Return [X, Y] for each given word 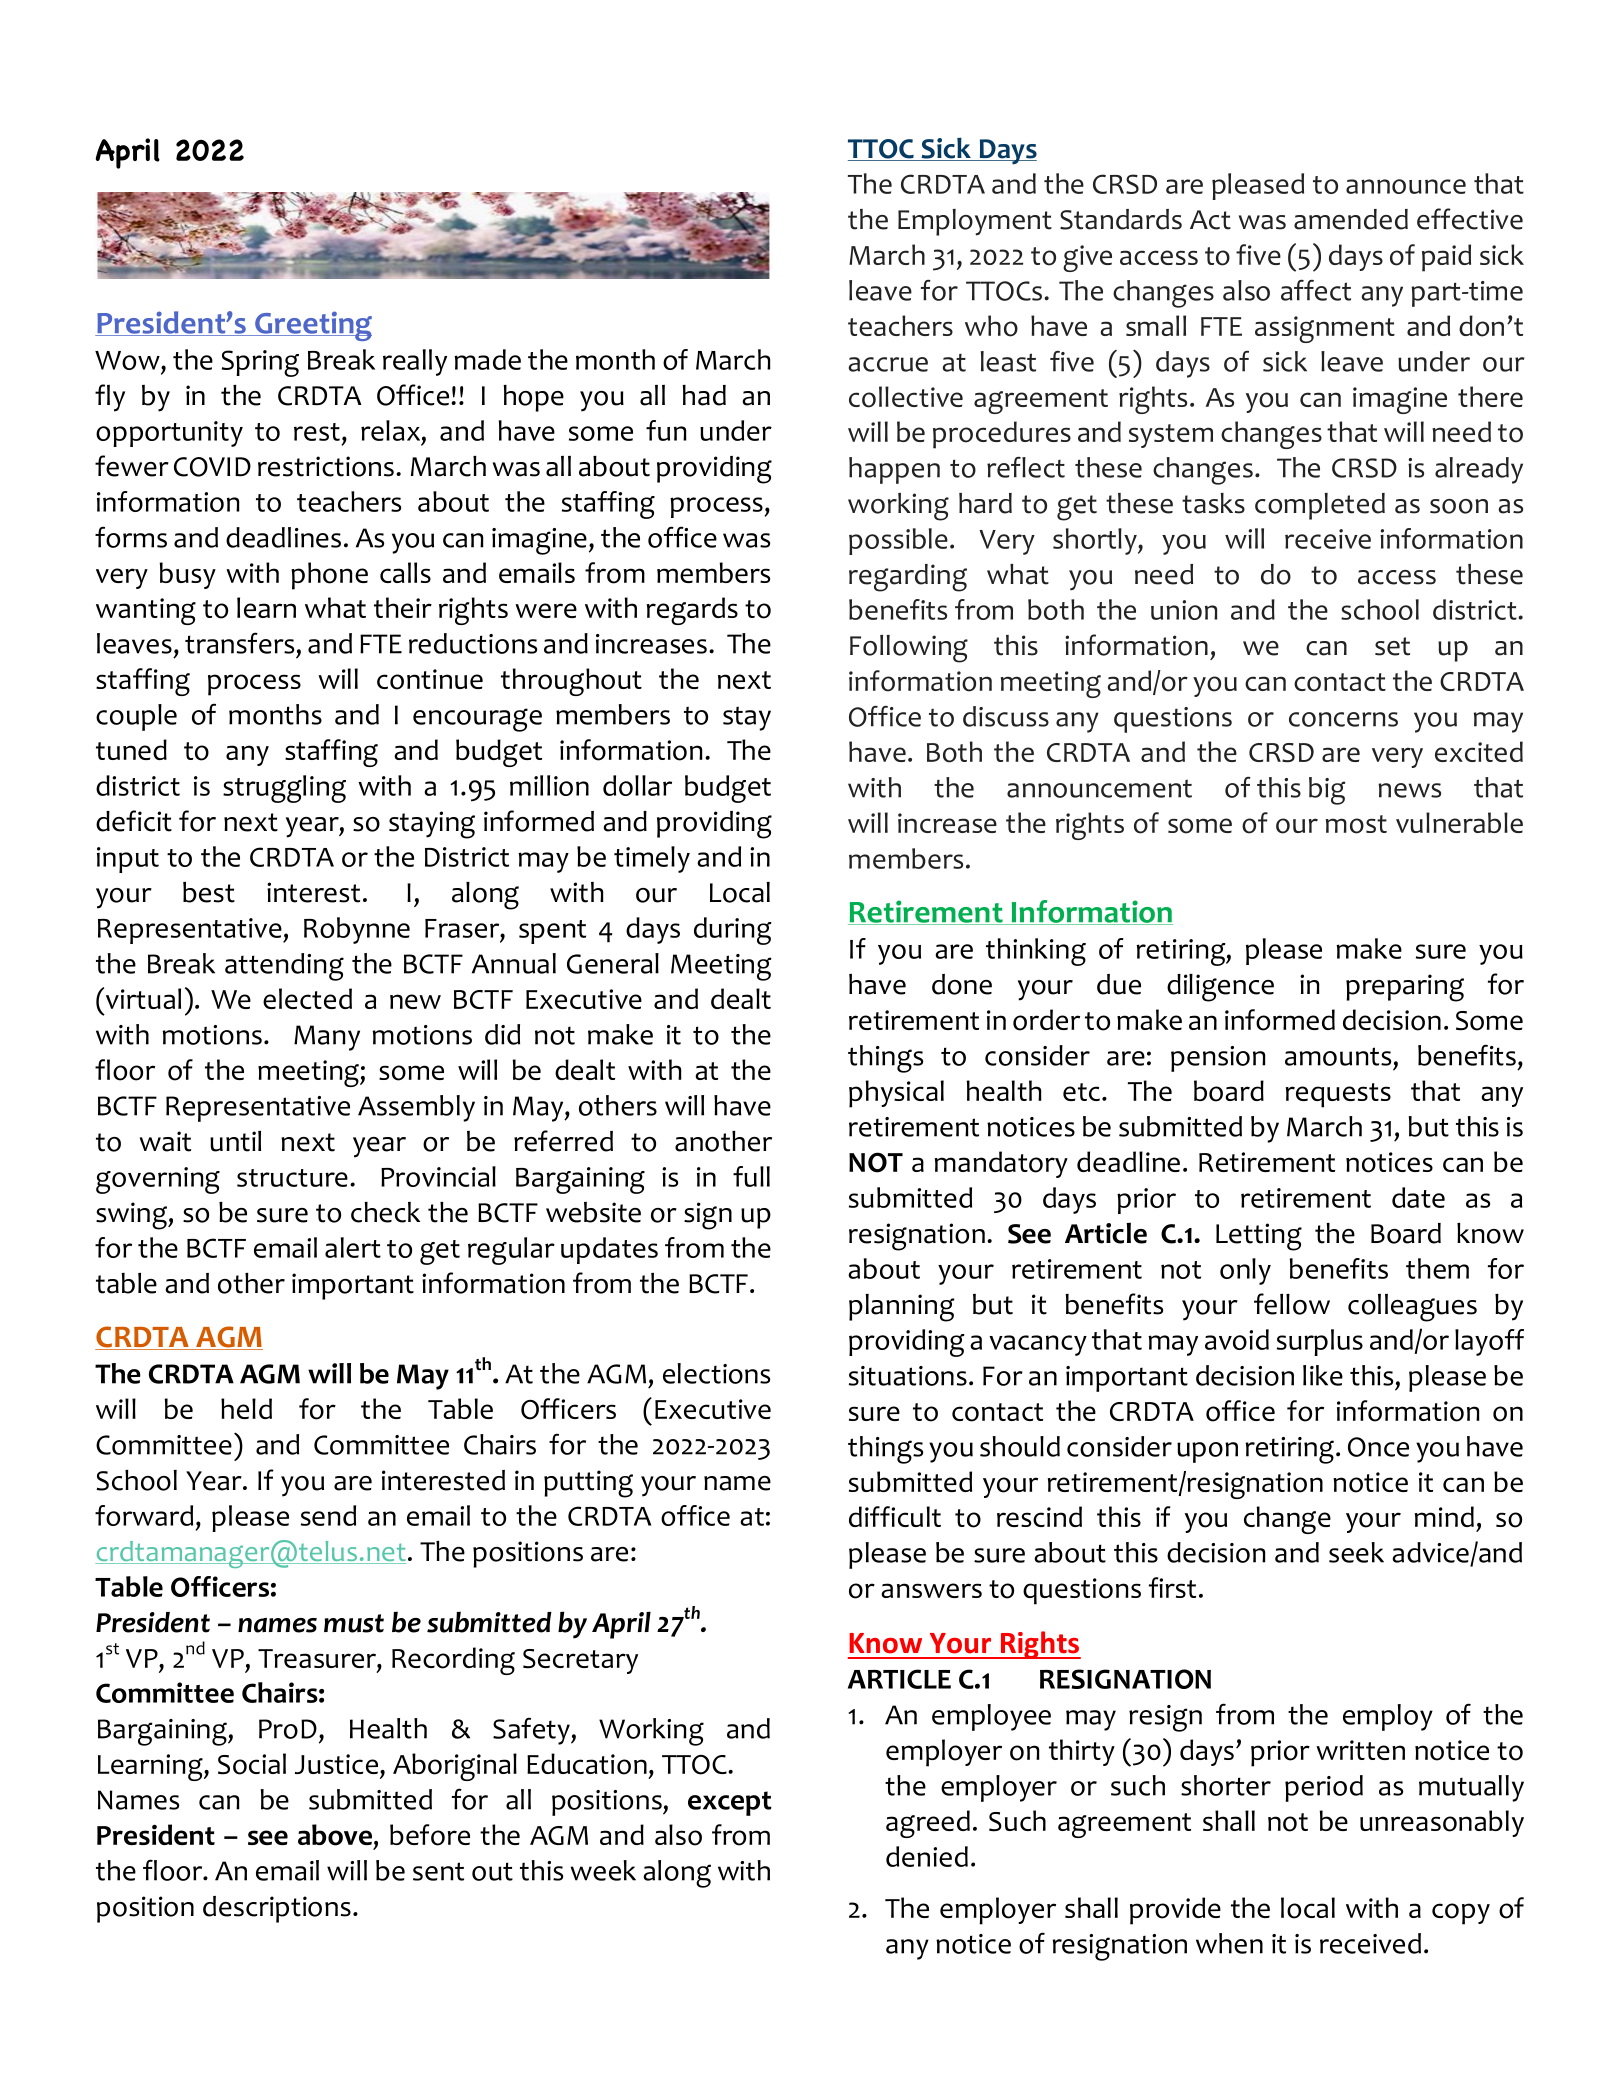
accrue [888, 364]
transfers [239, 643]
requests [1338, 1095]
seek [1356, 1552]
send [328, 1515]
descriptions [277, 1909]
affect [1316, 290]
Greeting [312, 326]
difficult [895, 1516]
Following [909, 649]
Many [327, 1038]
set [1392, 646]
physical [896, 1094]
